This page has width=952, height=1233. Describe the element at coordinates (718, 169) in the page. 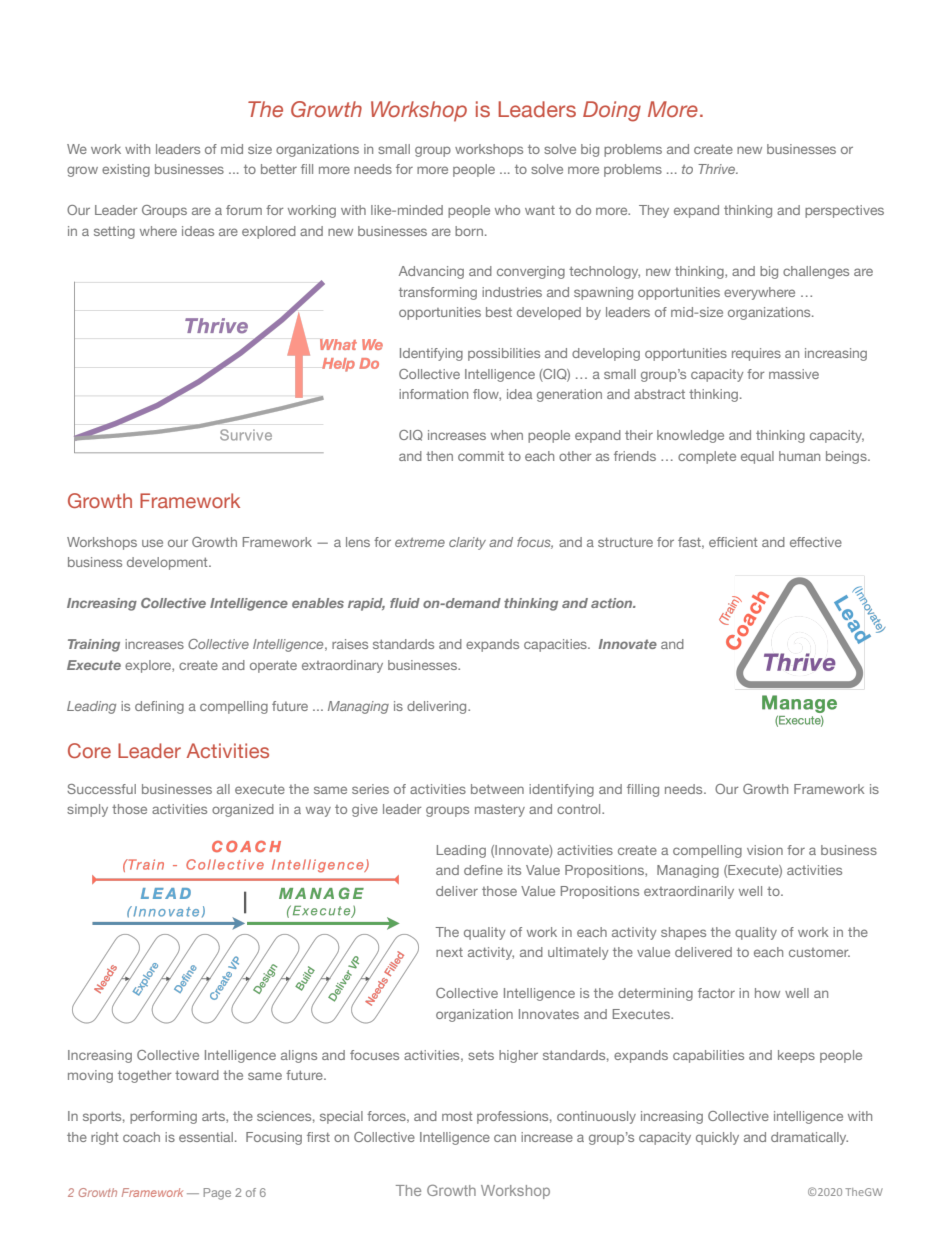

I see `Thrive` at that location.
